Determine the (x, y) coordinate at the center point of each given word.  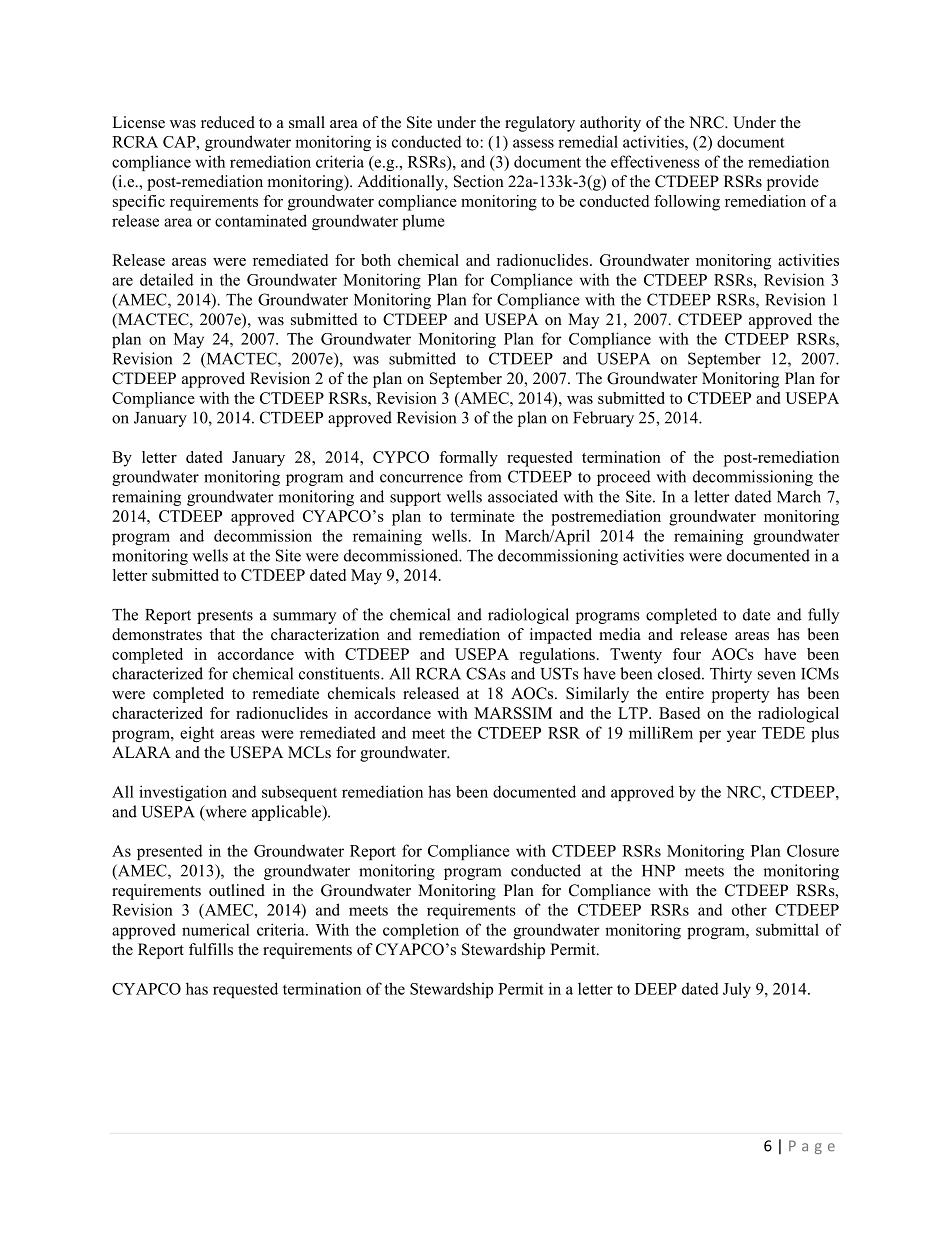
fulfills (211, 949)
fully (823, 616)
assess (533, 143)
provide (793, 183)
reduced (228, 122)
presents (225, 617)
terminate (482, 516)
